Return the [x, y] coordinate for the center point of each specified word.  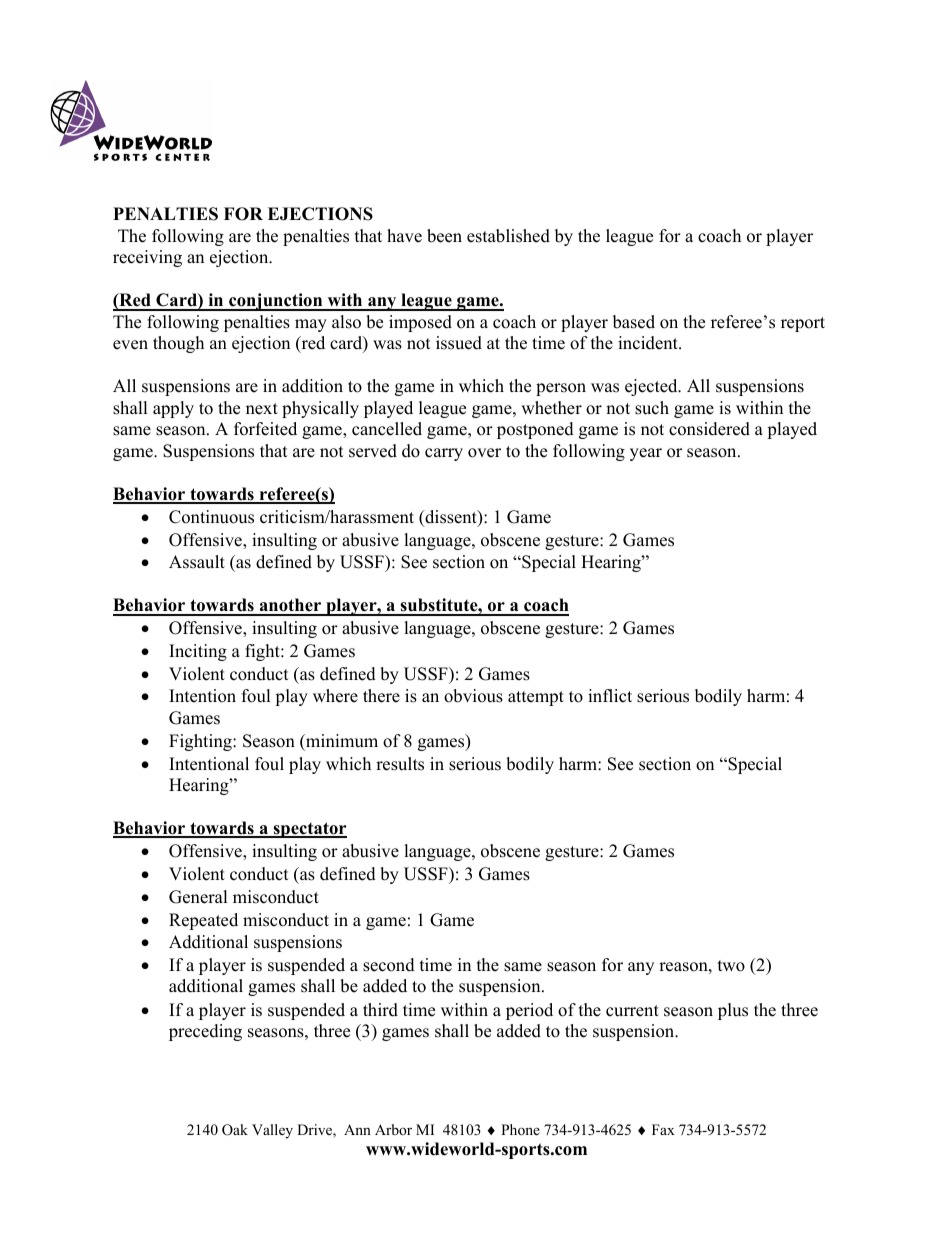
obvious [473, 696]
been [444, 236]
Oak [235, 1130]
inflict [610, 696]
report [803, 324]
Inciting [198, 652]
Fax [663, 1129]
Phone [520, 1129]
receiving [147, 258]
